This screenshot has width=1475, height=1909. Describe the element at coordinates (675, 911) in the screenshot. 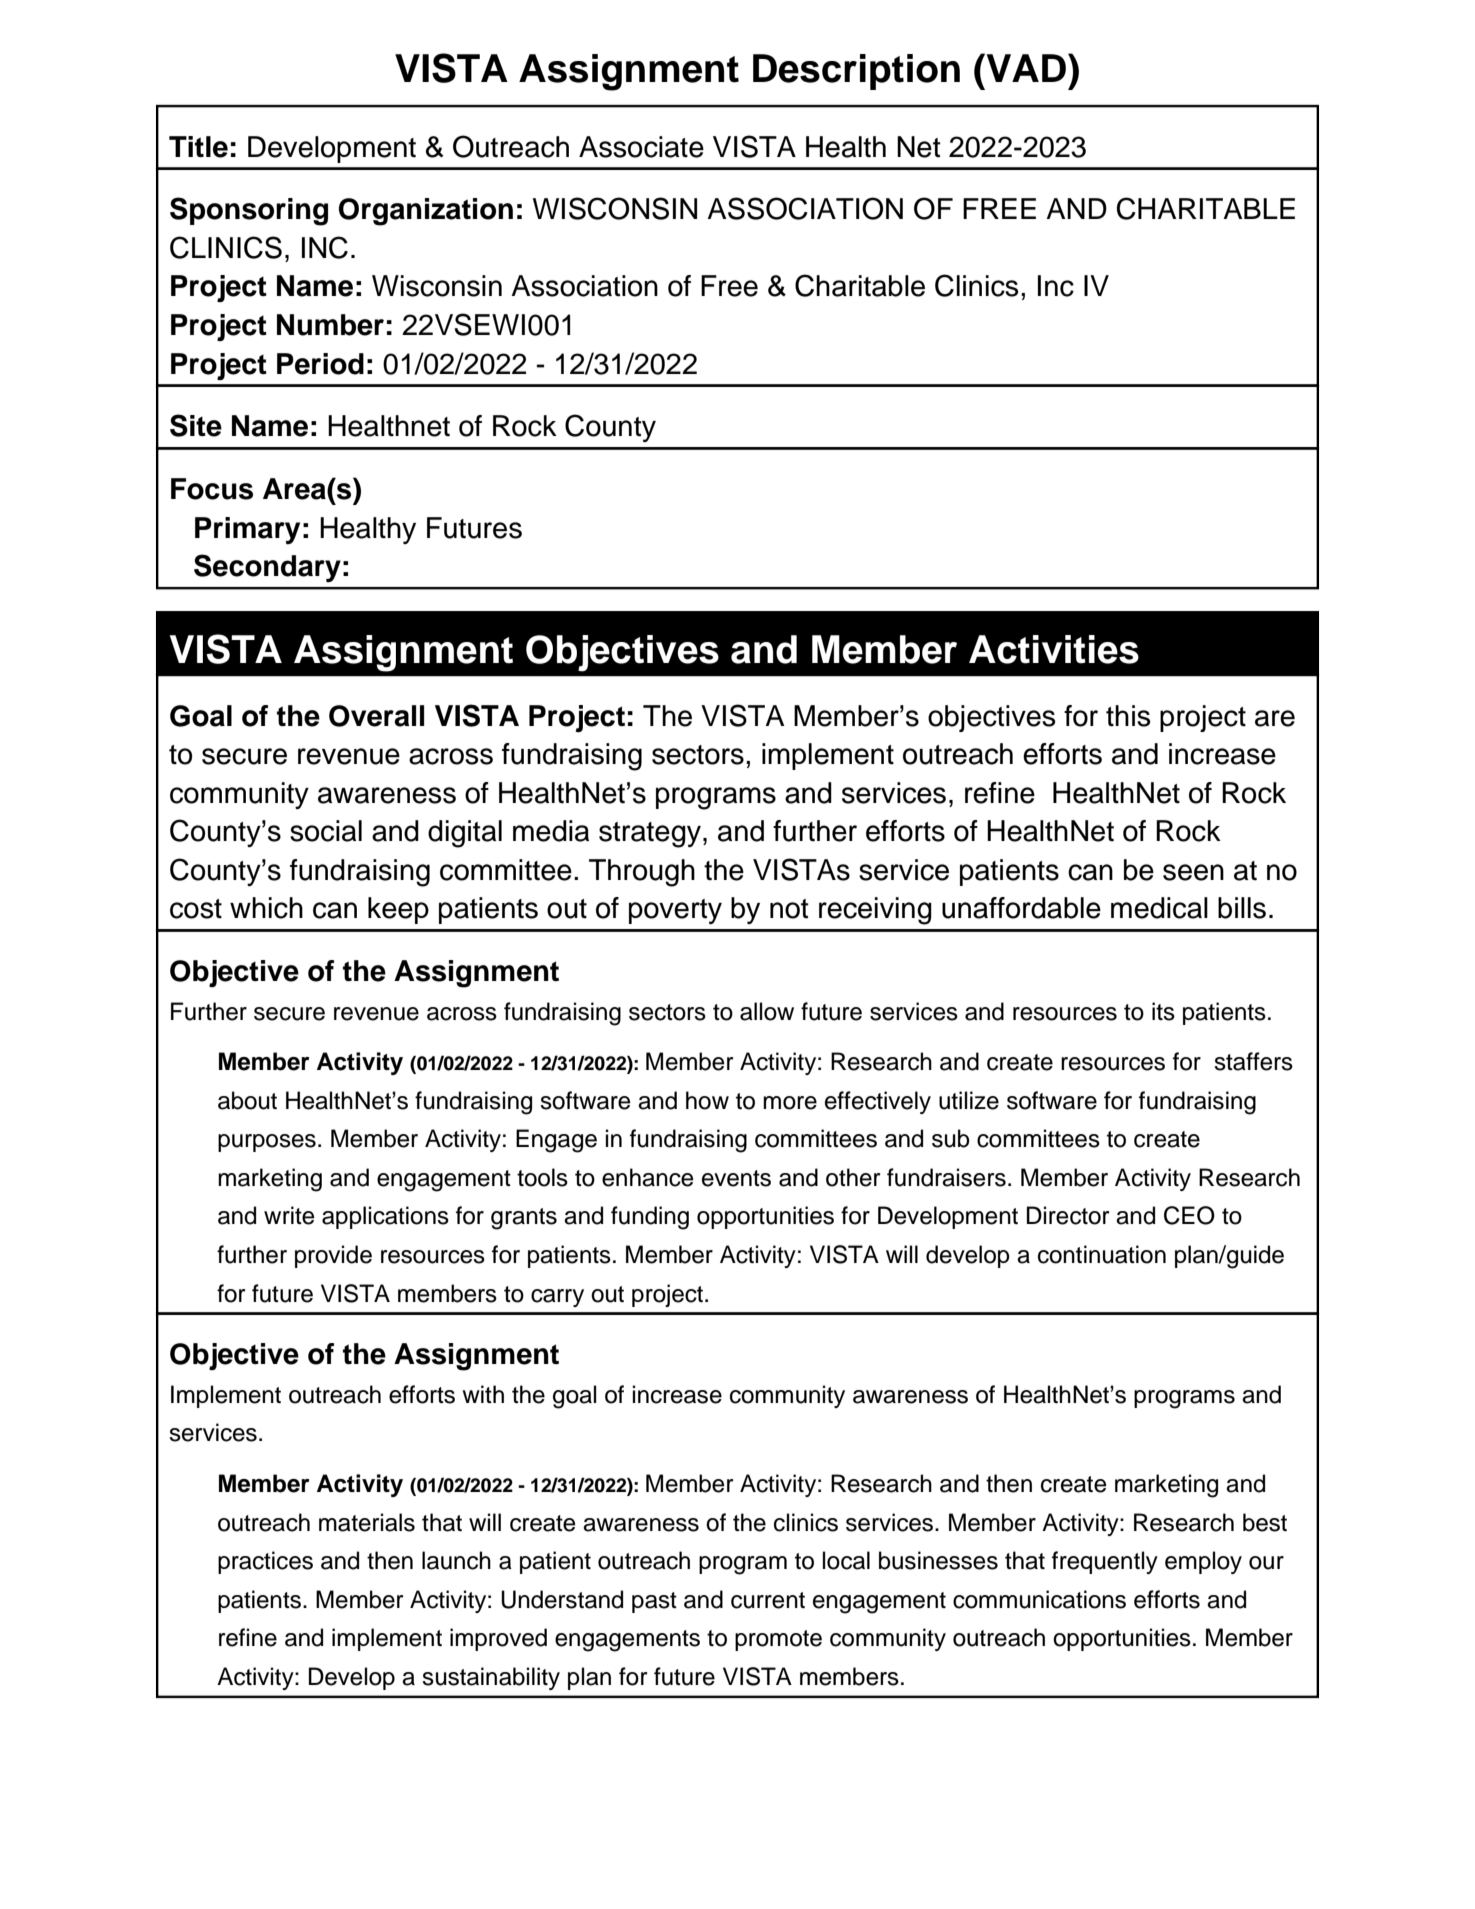

I see `poverty` at that location.
